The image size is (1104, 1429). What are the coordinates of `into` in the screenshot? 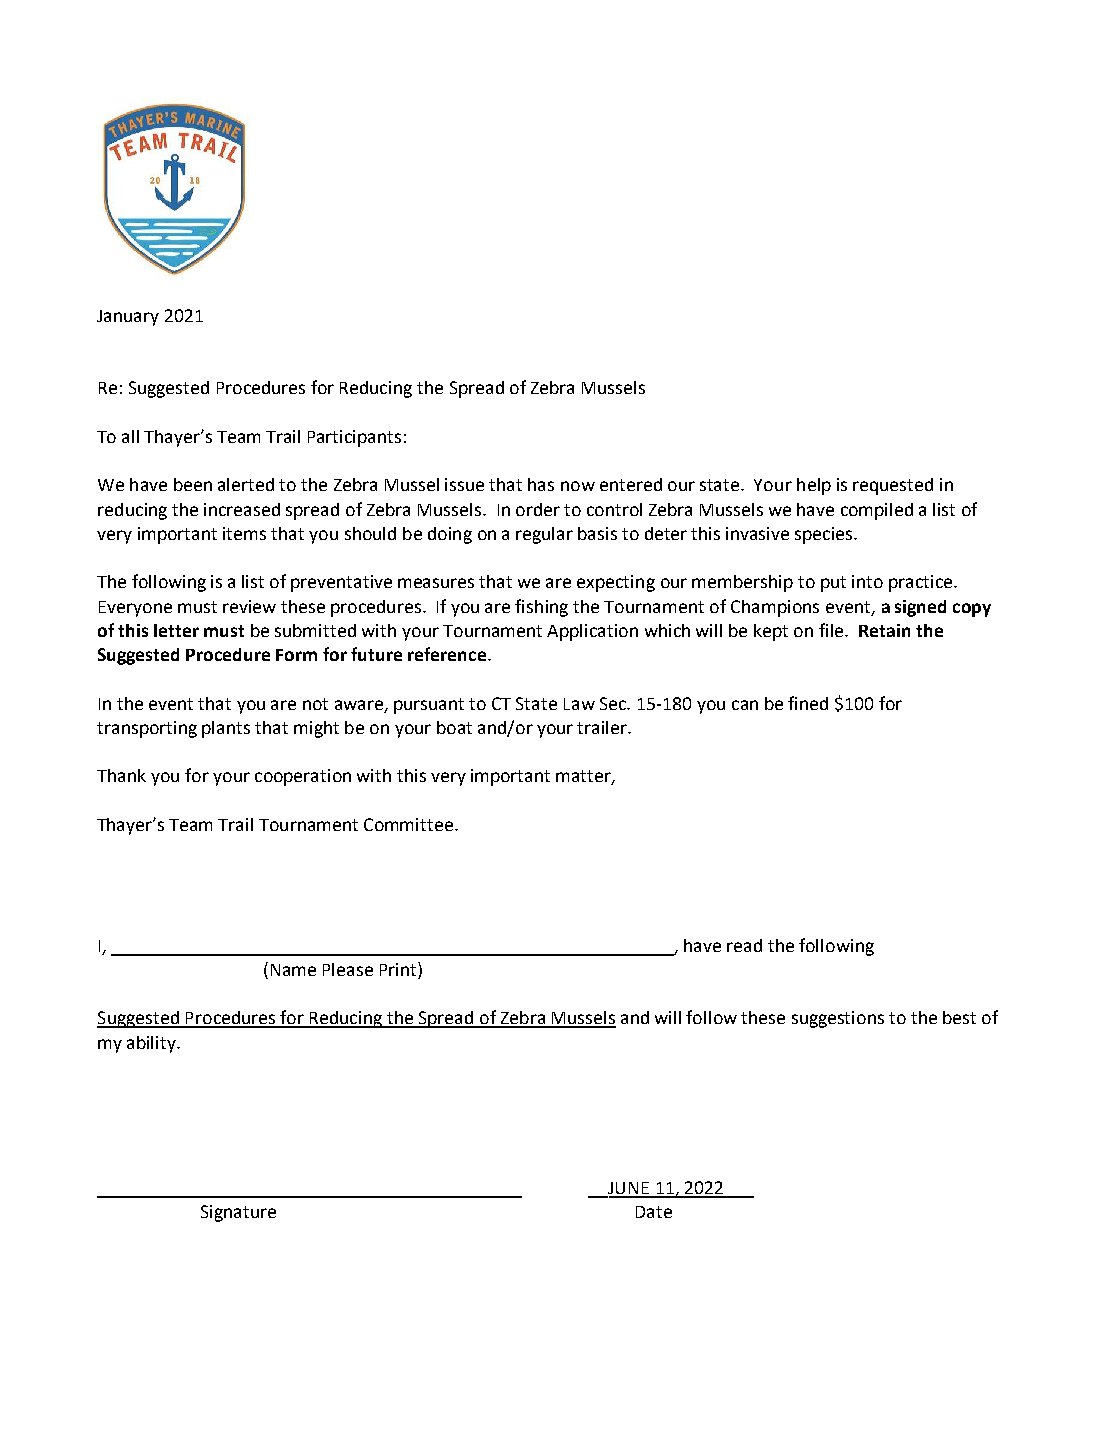 It's located at (867, 581).
